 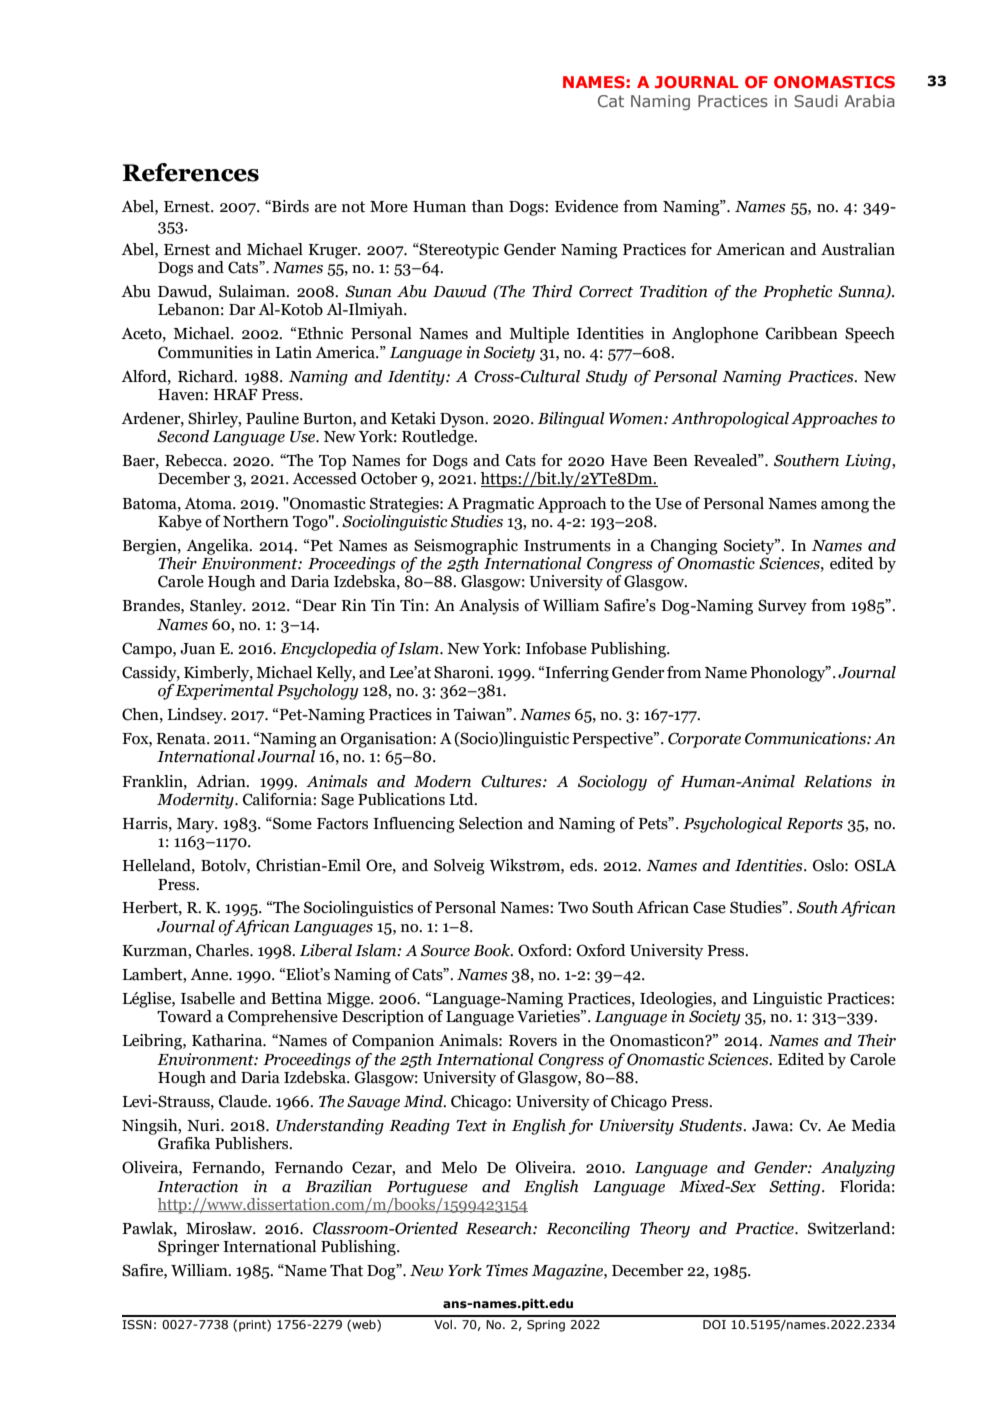 I want to click on Multiple, so click(x=539, y=335).
